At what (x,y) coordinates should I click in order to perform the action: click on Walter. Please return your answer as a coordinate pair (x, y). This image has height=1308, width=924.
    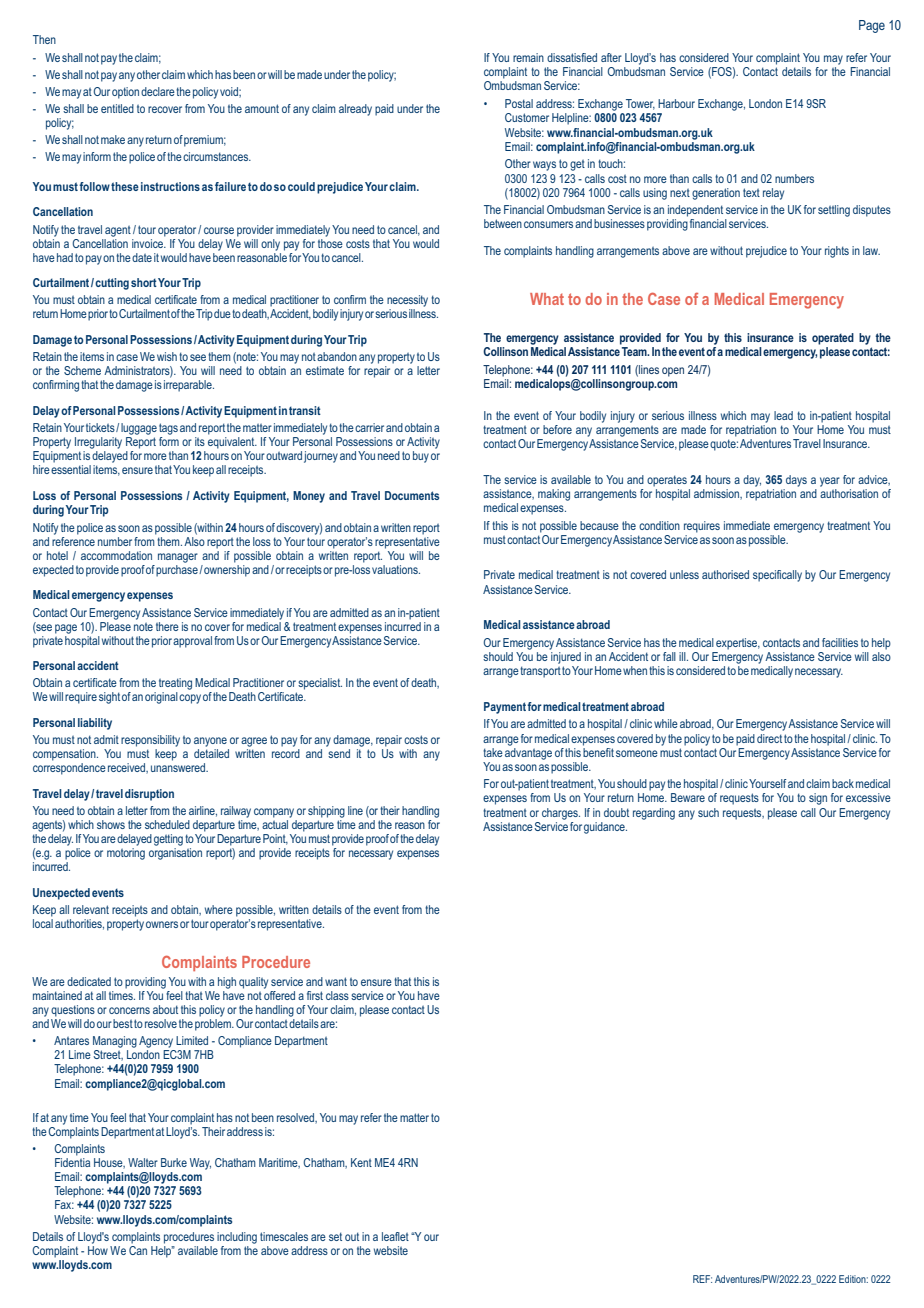
    Looking at the image, I should click on (143, 1162).
